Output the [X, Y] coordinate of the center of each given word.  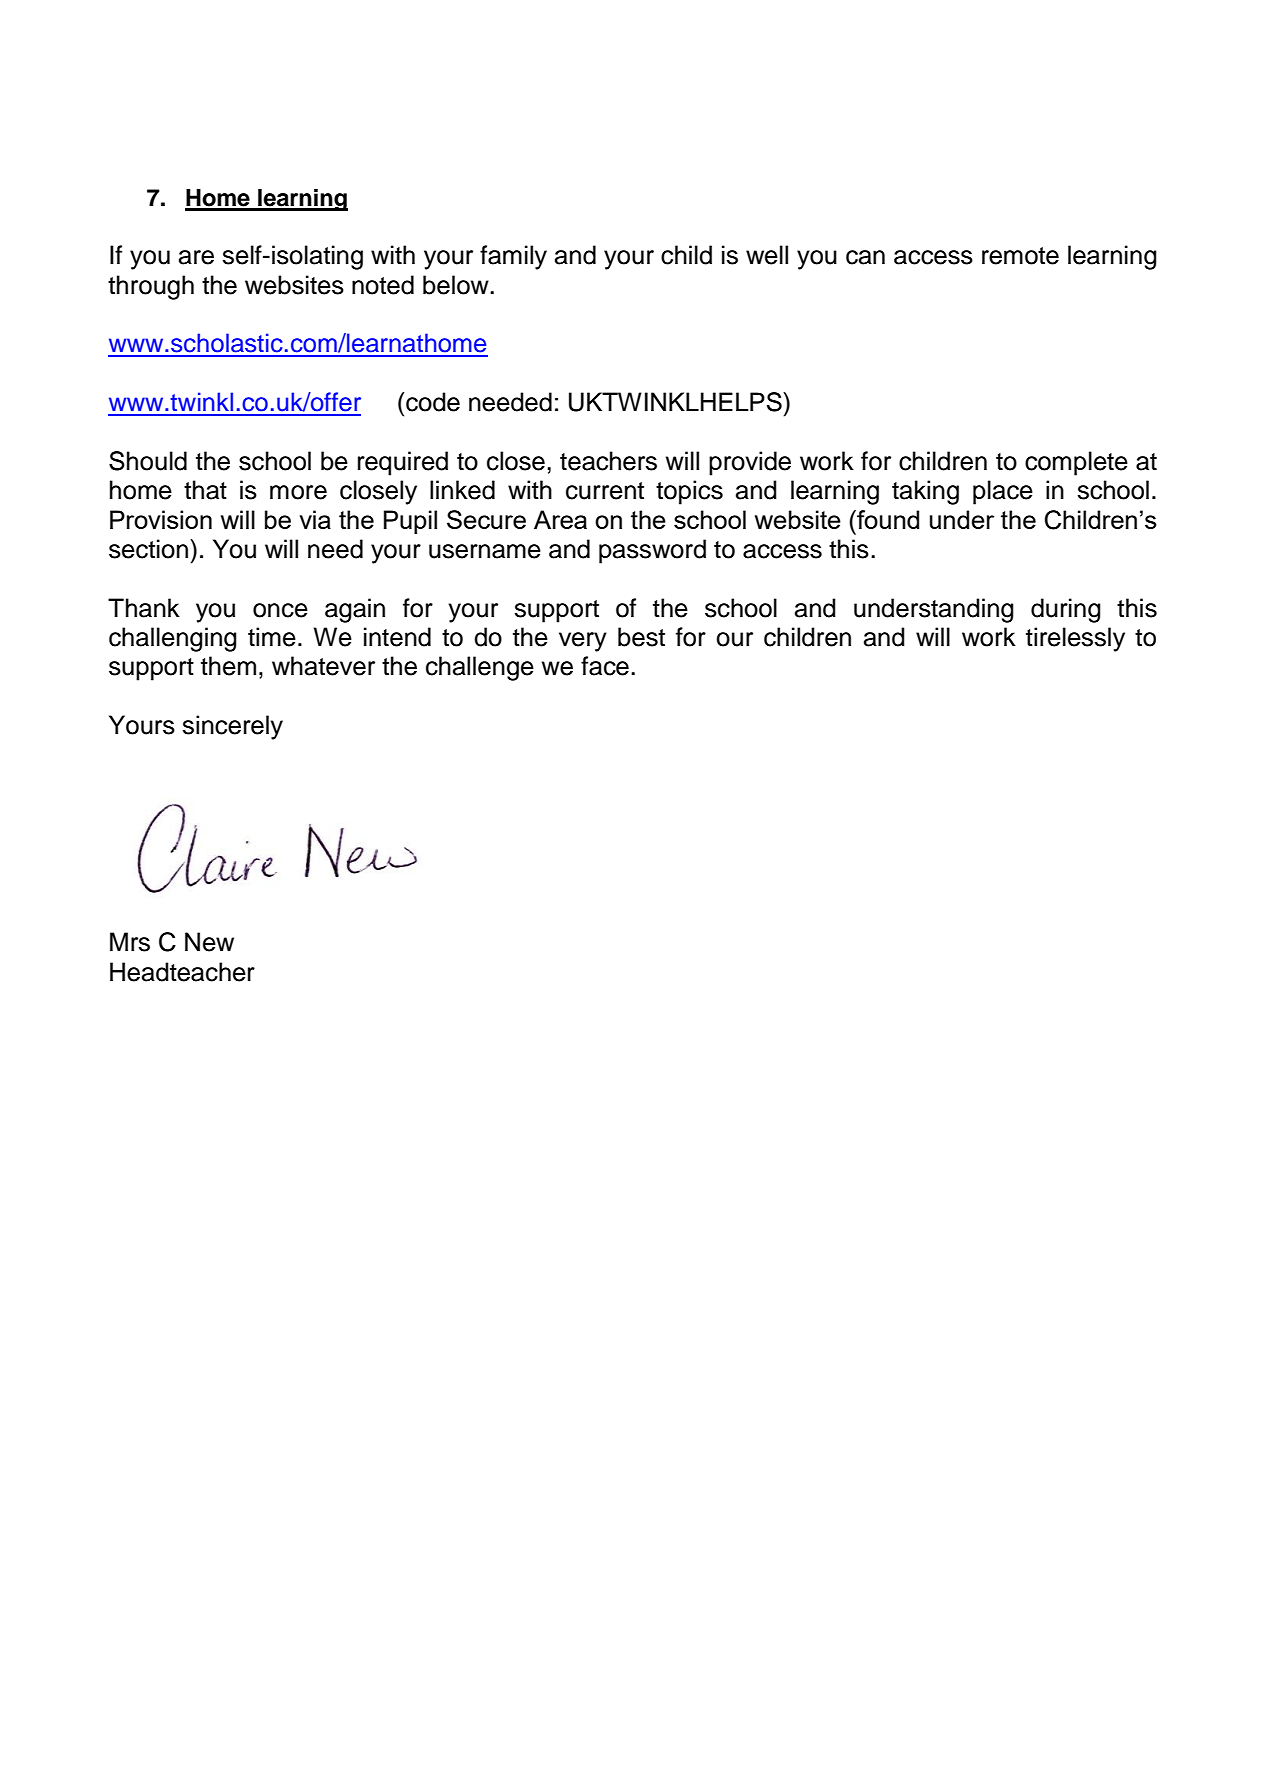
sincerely [232, 727]
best [641, 637]
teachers [608, 461]
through [151, 287]
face [605, 666]
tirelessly [1075, 639]
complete [1076, 463]
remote [1020, 256]
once [280, 610]
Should [148, 461]
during [1066, 610]
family [513, 257]
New [209, 942]
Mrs [130, 942]
